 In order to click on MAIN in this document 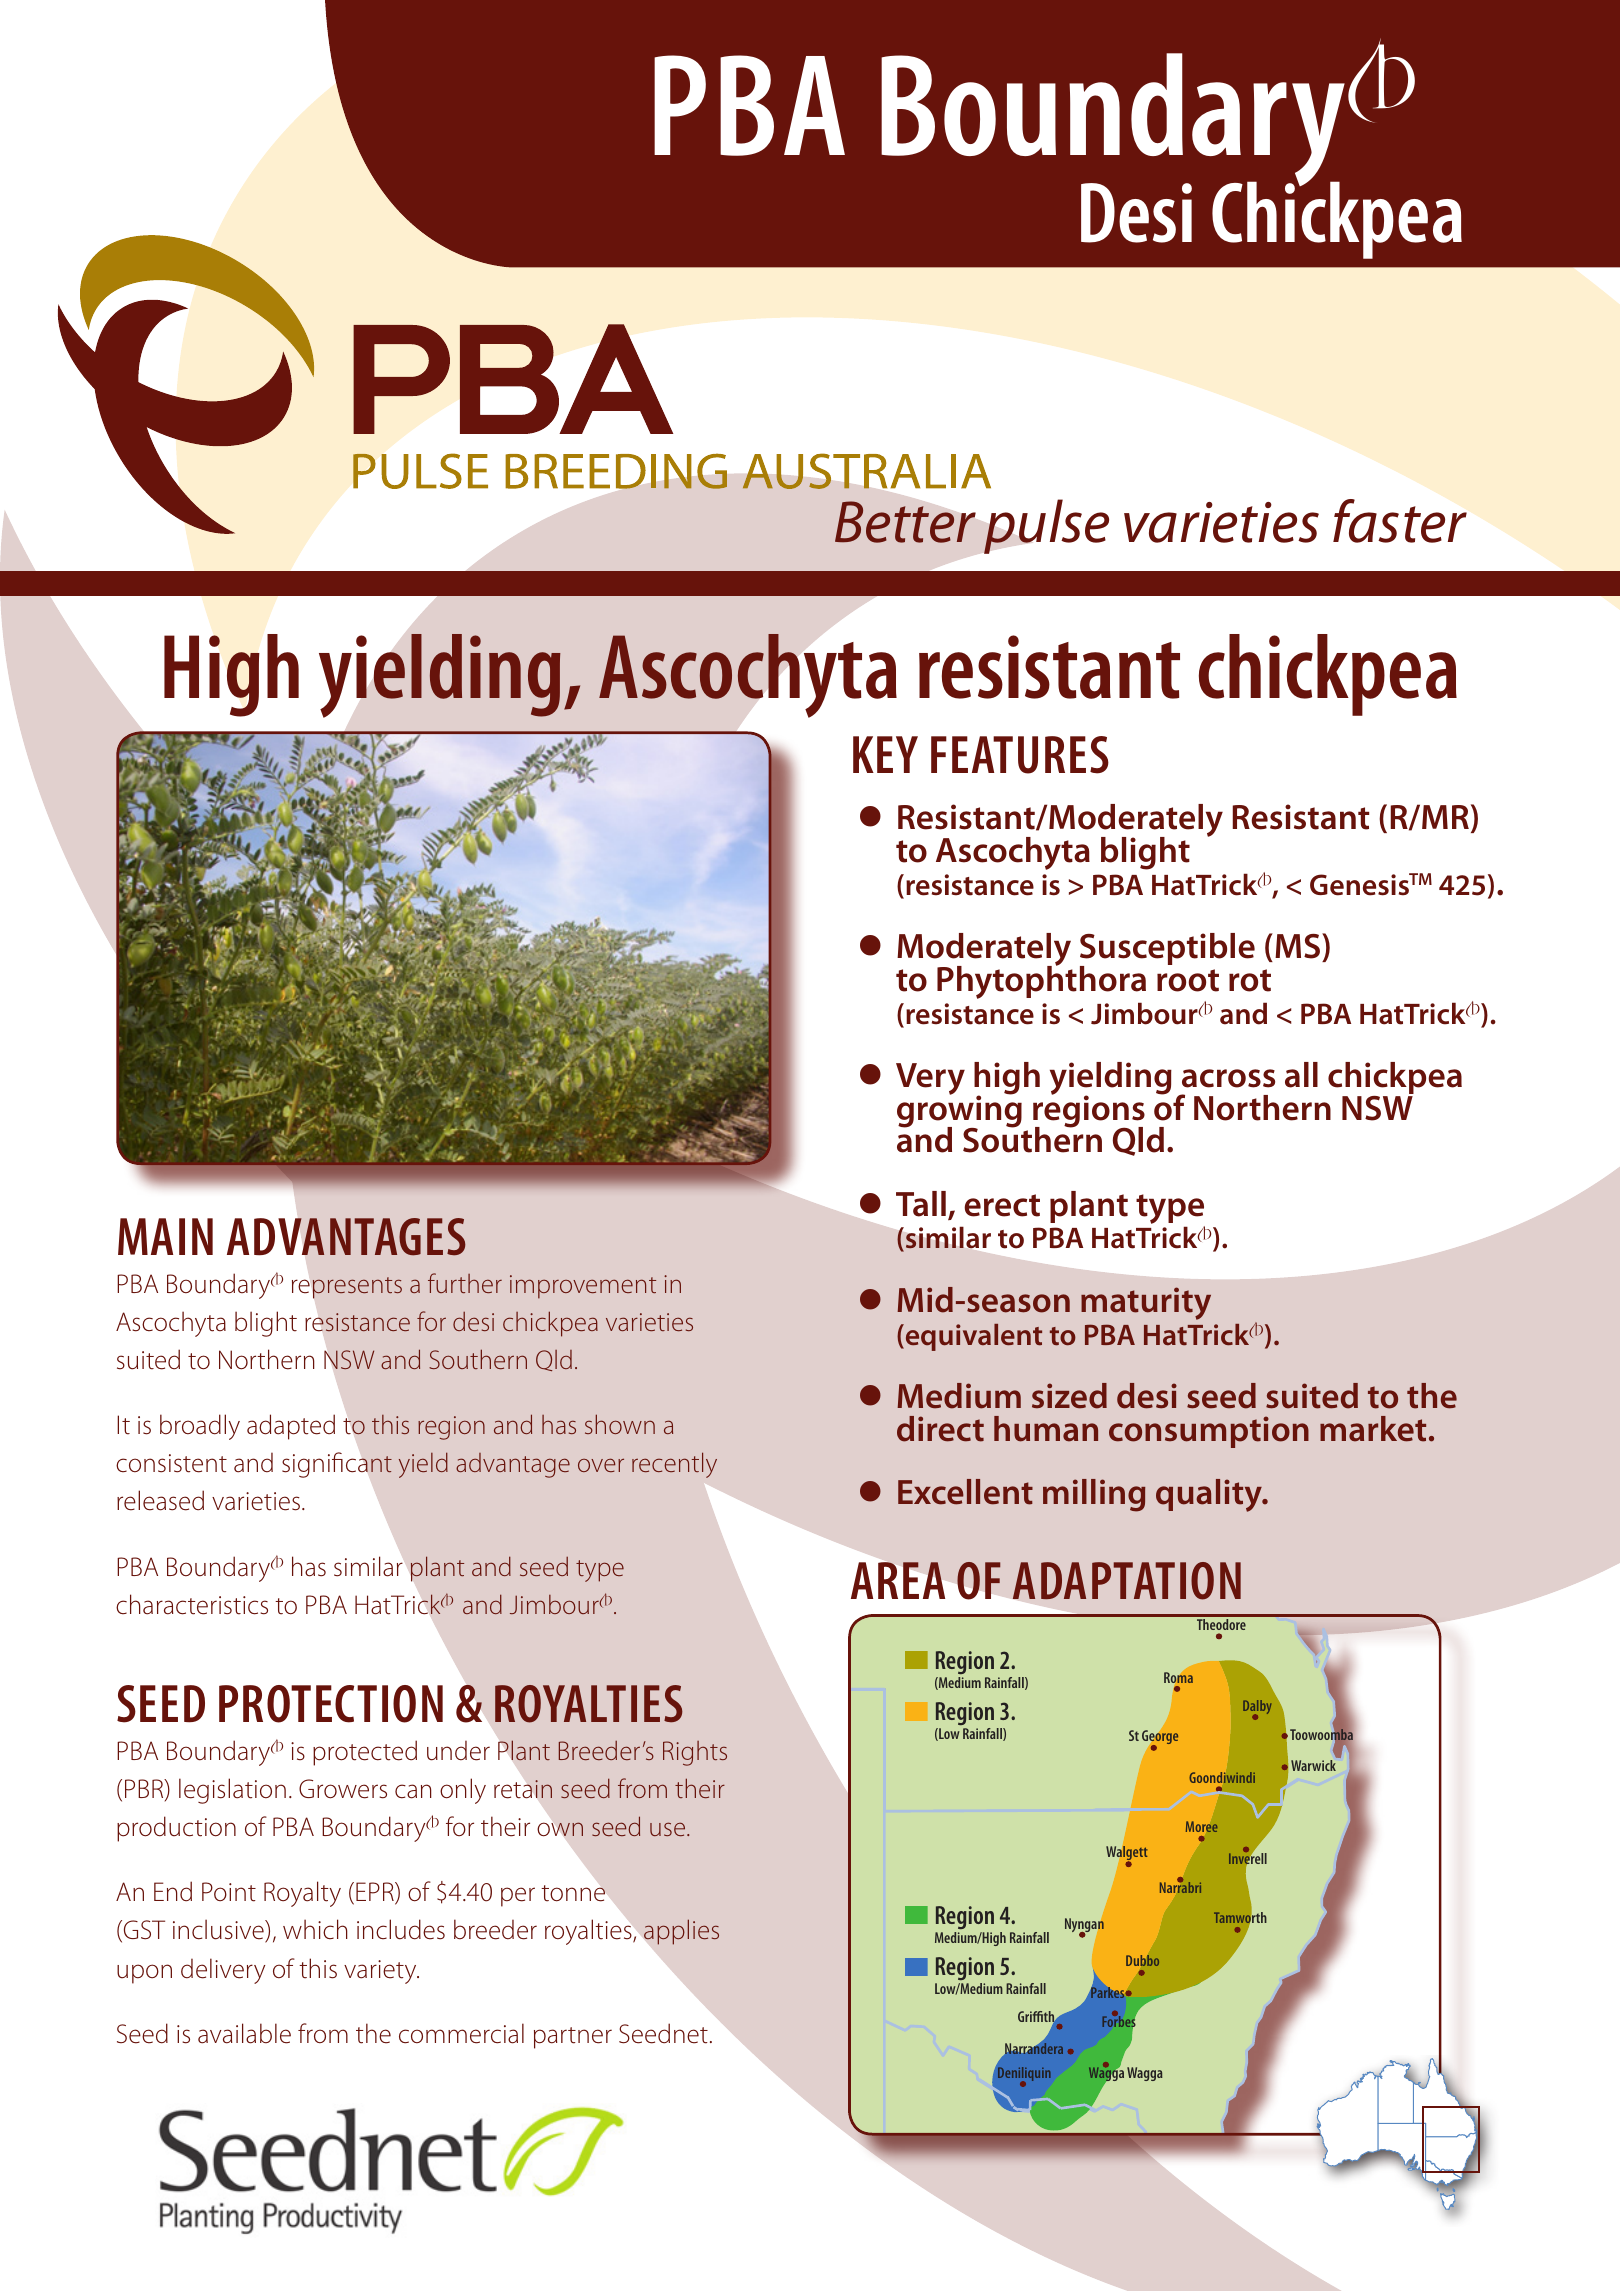, I will do `click(165, 1236)`.
